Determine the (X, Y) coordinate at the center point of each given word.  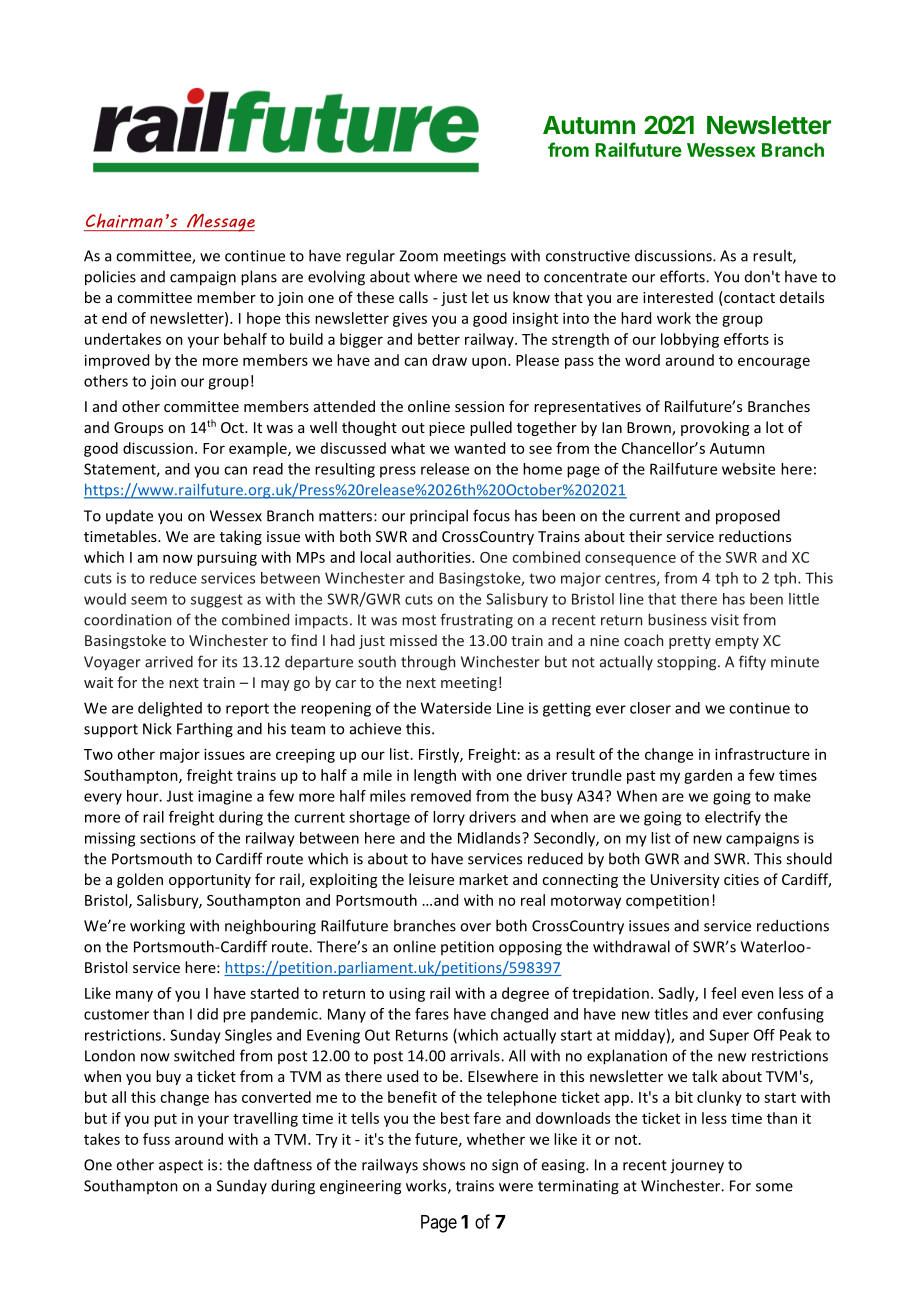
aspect (181, 1167)
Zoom (418, 256)
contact (748, 298)
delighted (170, 709)
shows (444, 1164)
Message (220, 223)
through (428, 663)
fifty (752, 663)
